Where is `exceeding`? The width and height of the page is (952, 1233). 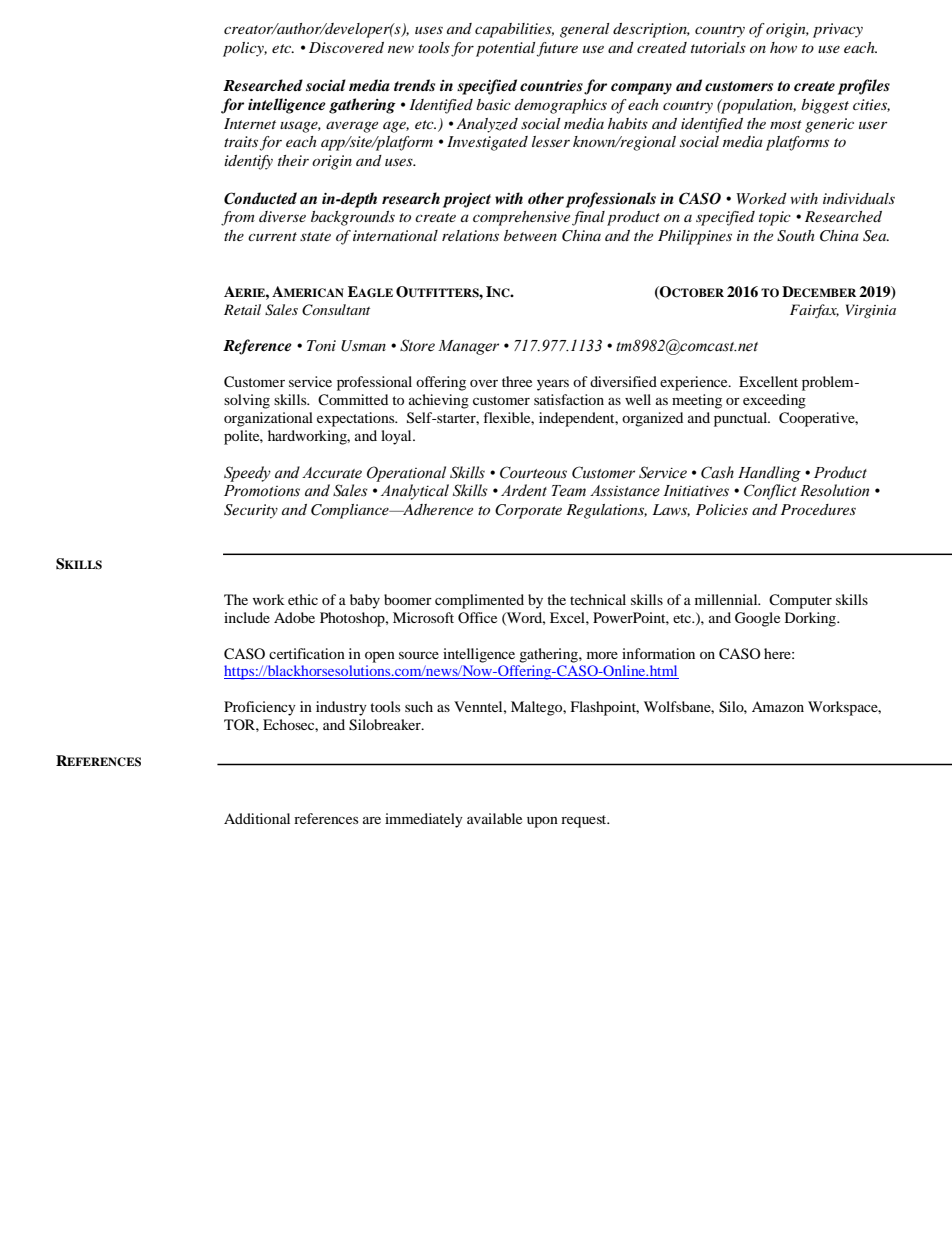 exceeding is located at coordinates (774, 401).
